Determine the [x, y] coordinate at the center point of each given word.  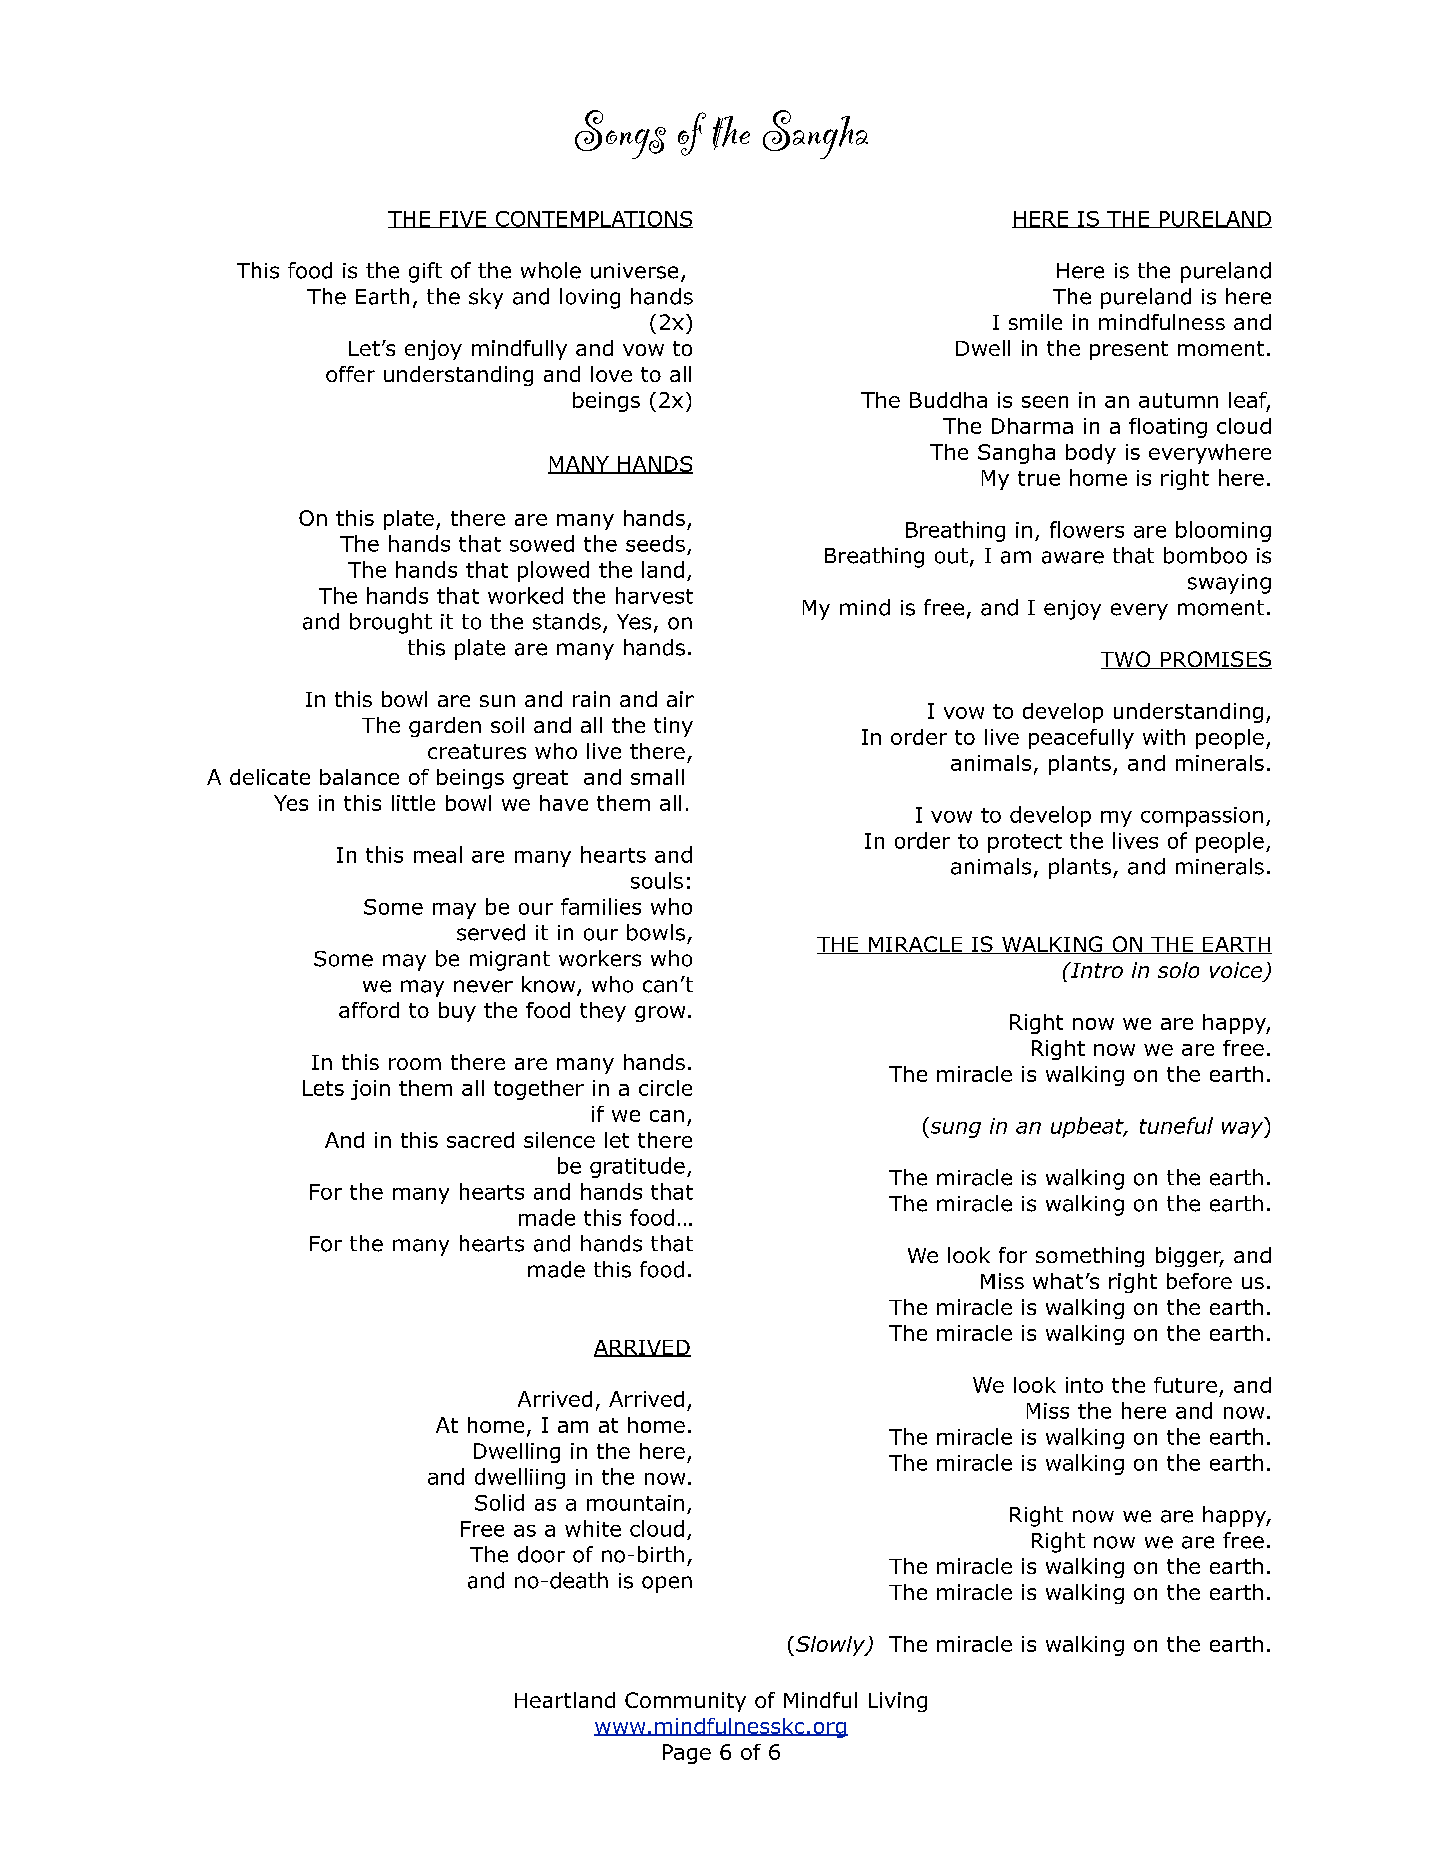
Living [898, 1702]
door [541, 1554]
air [680, 699]
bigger [1189, 1257]
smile [1035, 322]
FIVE [463, 219]
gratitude [637, 1167]
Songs [620, 134]
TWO [1127, 660]
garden [445, 727]
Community [685, 1702]
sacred [480, 1140]
